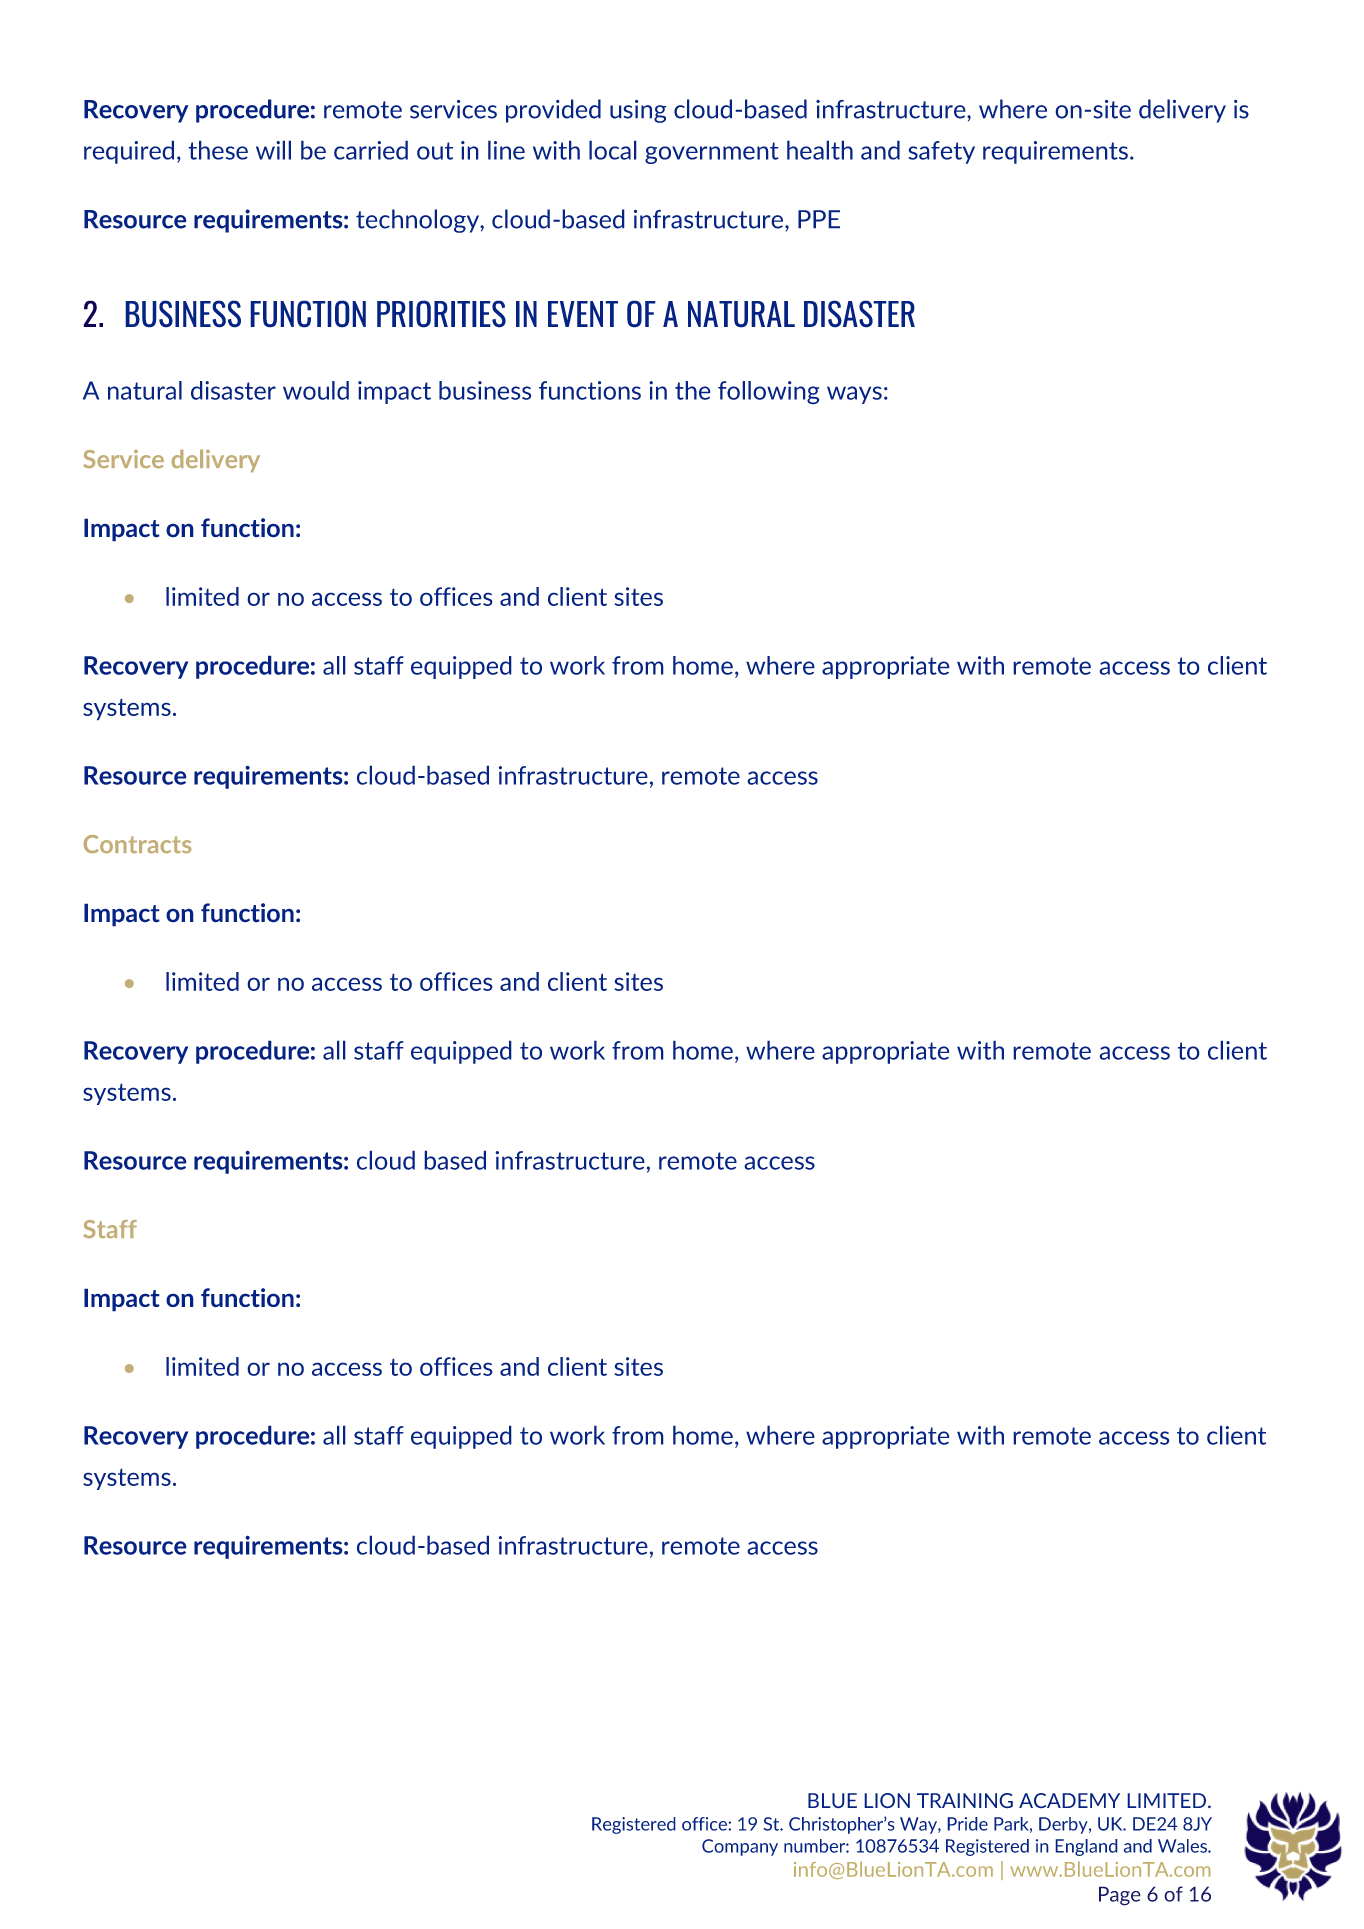 This image has width=1364, height=1929. I want to click on Company, so click(740, 1847).
